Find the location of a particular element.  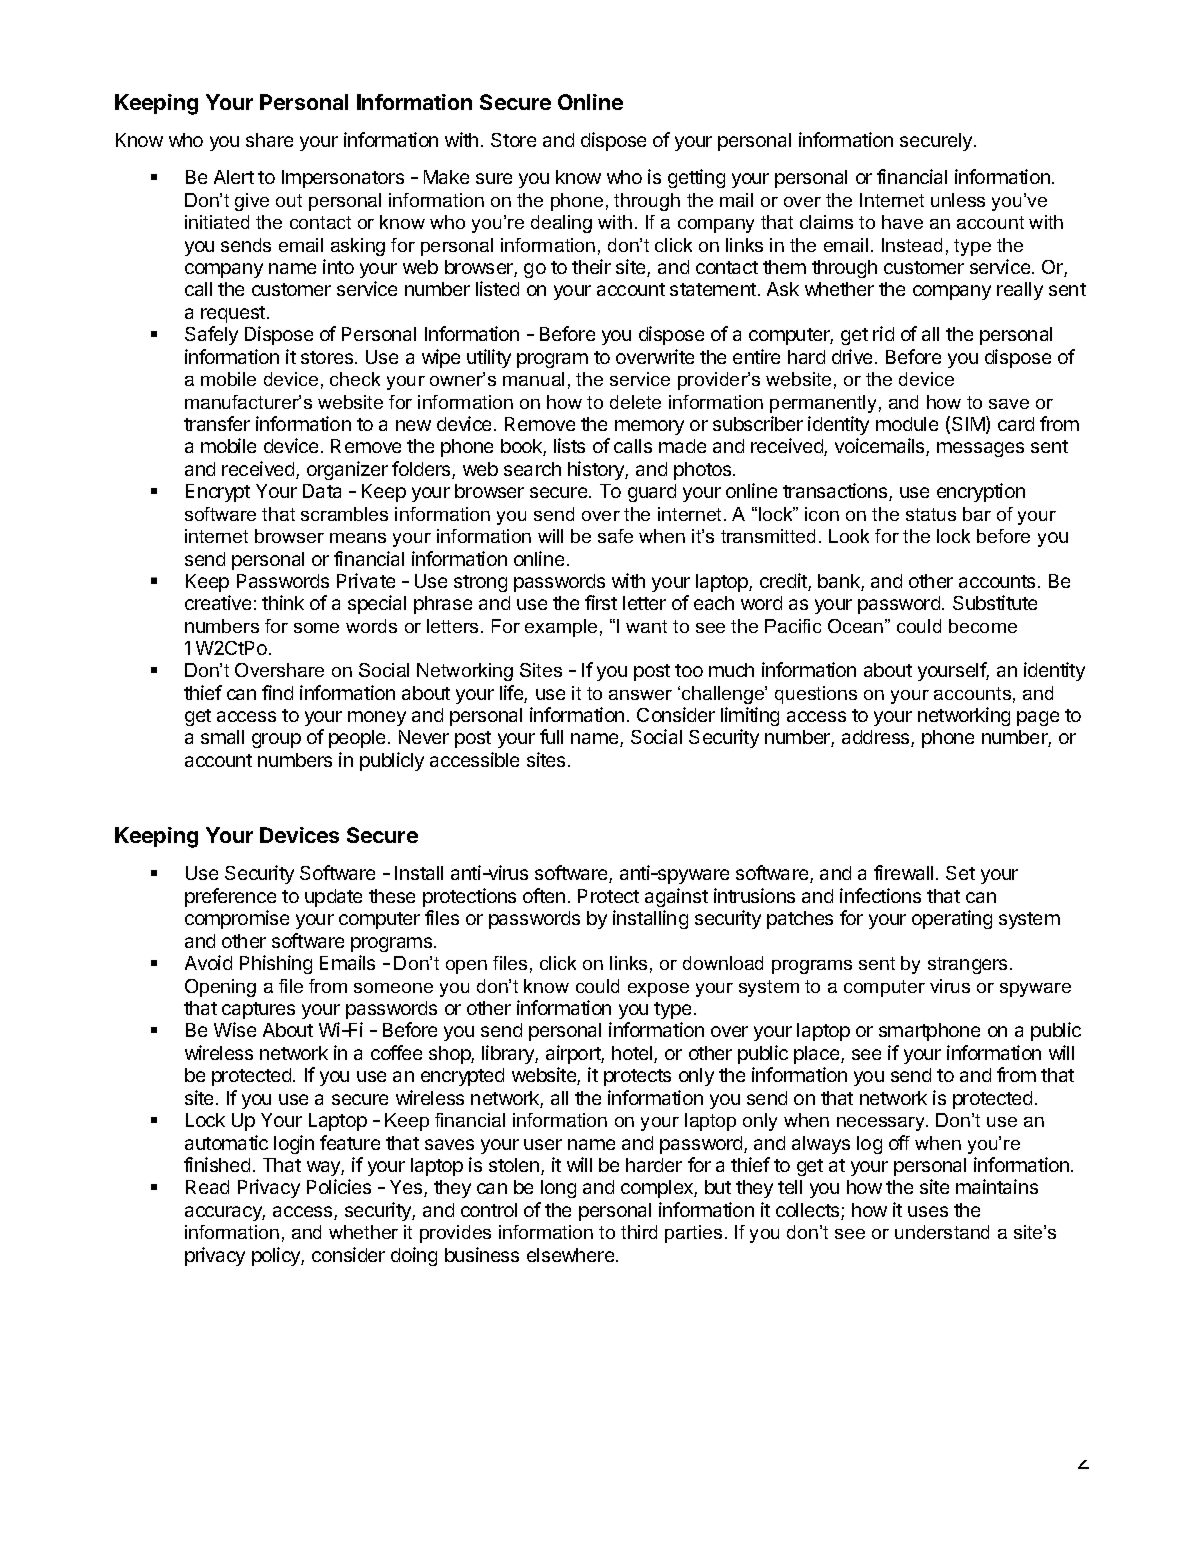

unless is located at coordinates (958, 200).
